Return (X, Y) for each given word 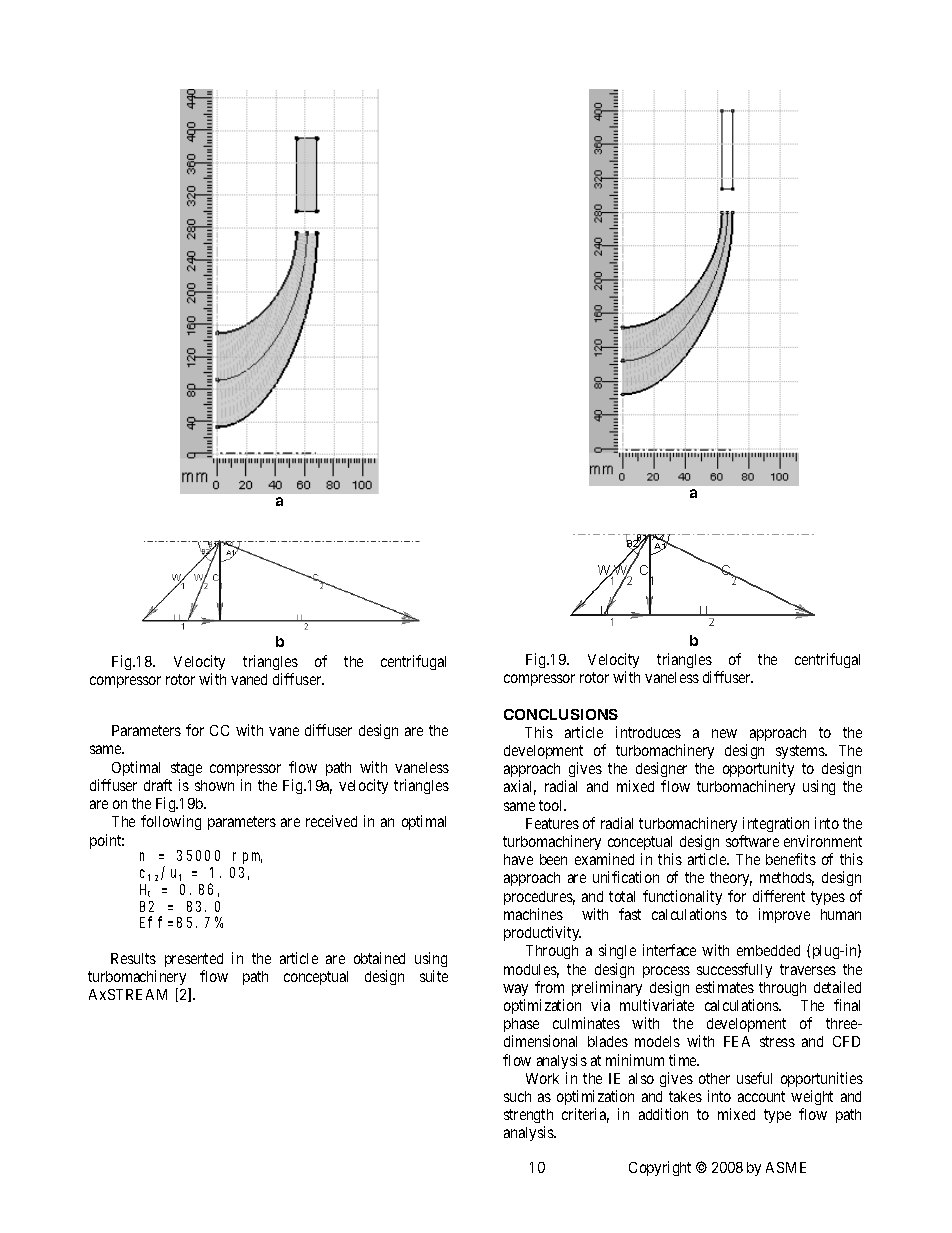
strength (528, 1118)
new (724, 733)
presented (194, 960)
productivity (542, 933)
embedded (768, 950)
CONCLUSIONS (561, 714)
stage (186, 769)
